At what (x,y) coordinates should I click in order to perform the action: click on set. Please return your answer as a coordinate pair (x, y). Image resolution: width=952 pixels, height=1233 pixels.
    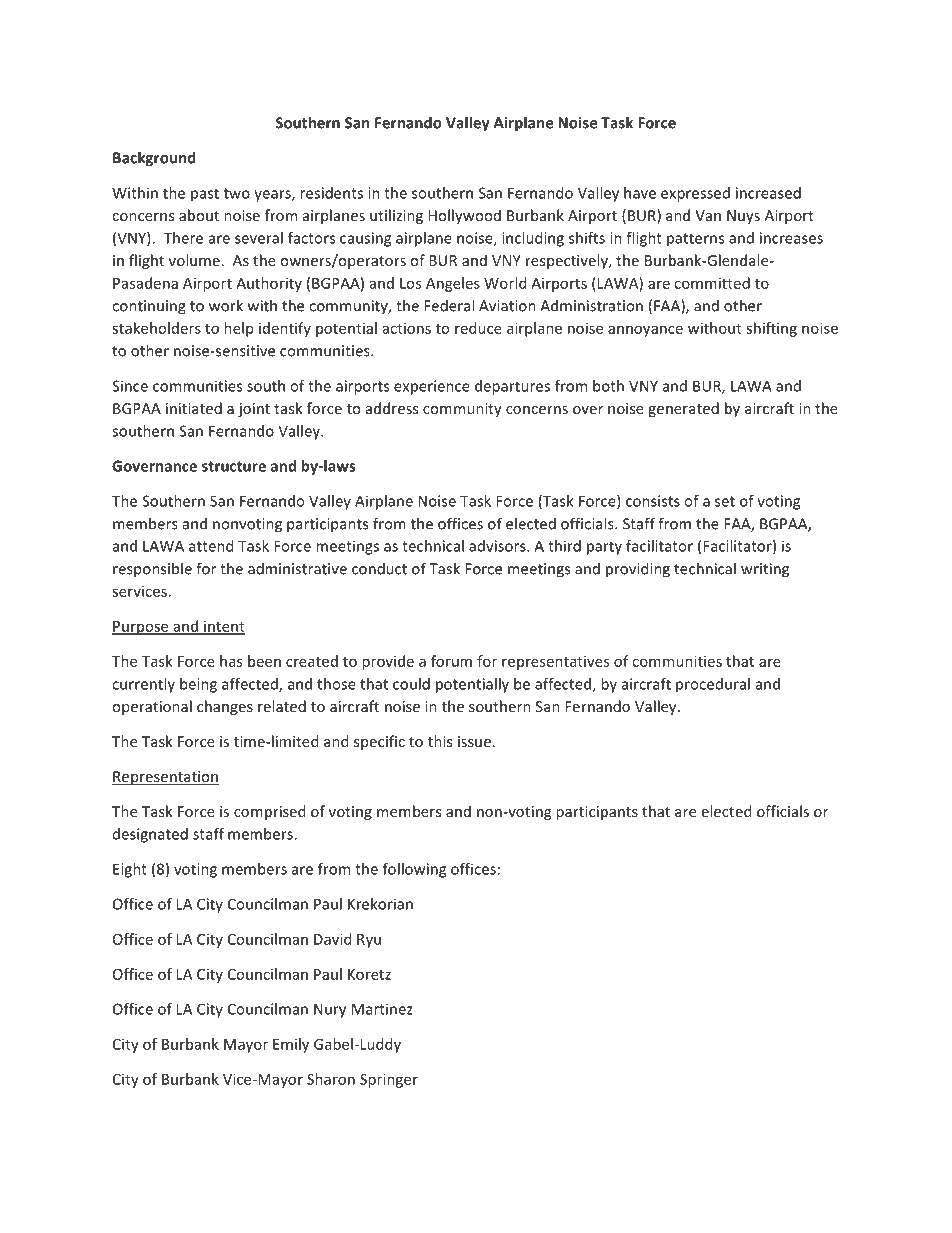
    Looking at the image, I should click on (725, 501).
